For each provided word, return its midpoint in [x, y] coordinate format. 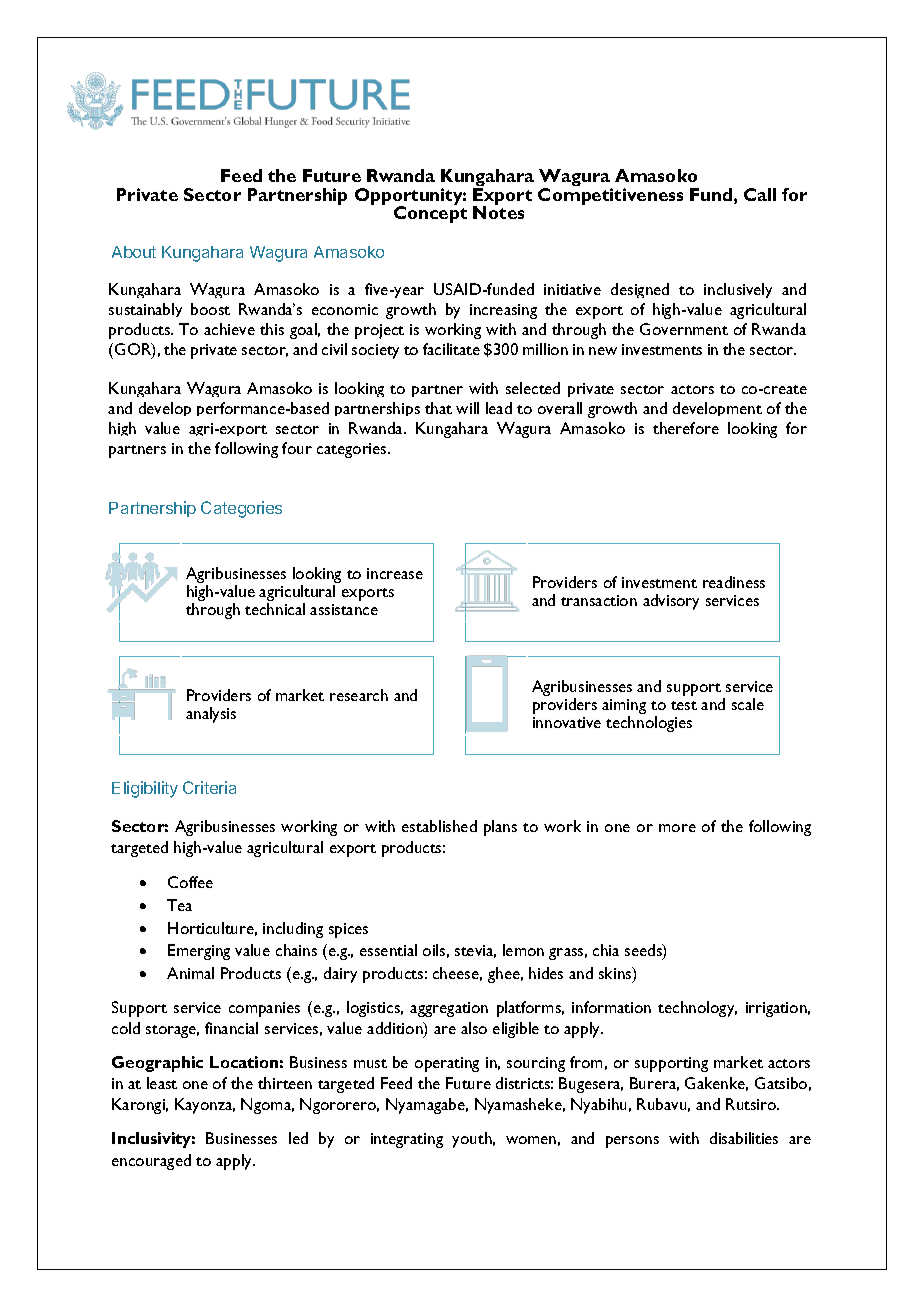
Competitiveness [610, 196]
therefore [686, 428]
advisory [671, 602]
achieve [229, 329]
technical [275, 609]
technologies [649, 724]
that [438, 408]
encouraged [151, 1162]
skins [616, 974]
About [134, 252]
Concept [430, 214]
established [439, 826]
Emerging [199, 952]
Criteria [209, 787]
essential [388, 950]
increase [395, 573]
